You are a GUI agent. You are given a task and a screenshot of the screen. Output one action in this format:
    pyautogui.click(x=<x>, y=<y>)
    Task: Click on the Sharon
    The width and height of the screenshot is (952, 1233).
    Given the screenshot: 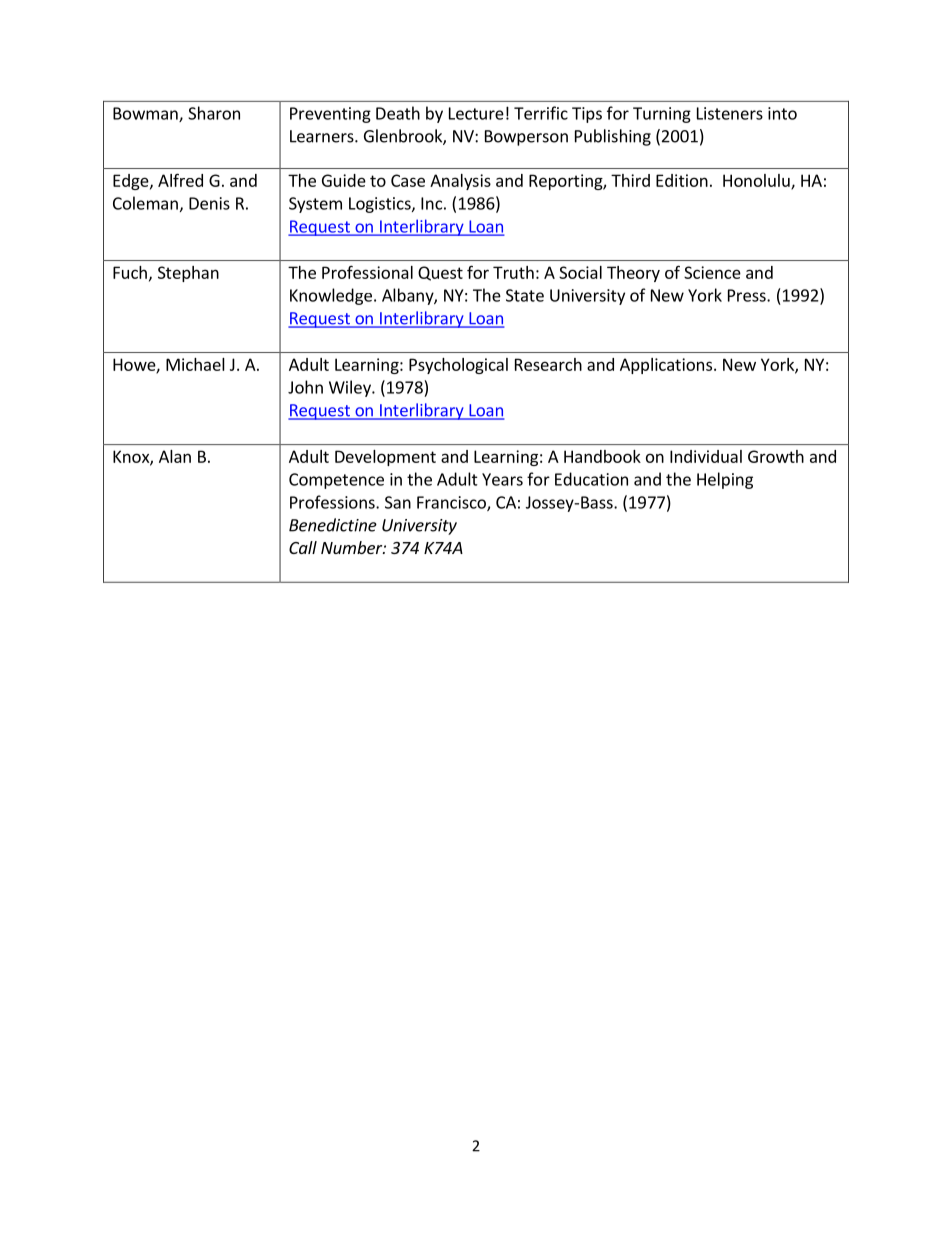 What is the action you would take?
    pyautogui.click(x=214, y=113)
